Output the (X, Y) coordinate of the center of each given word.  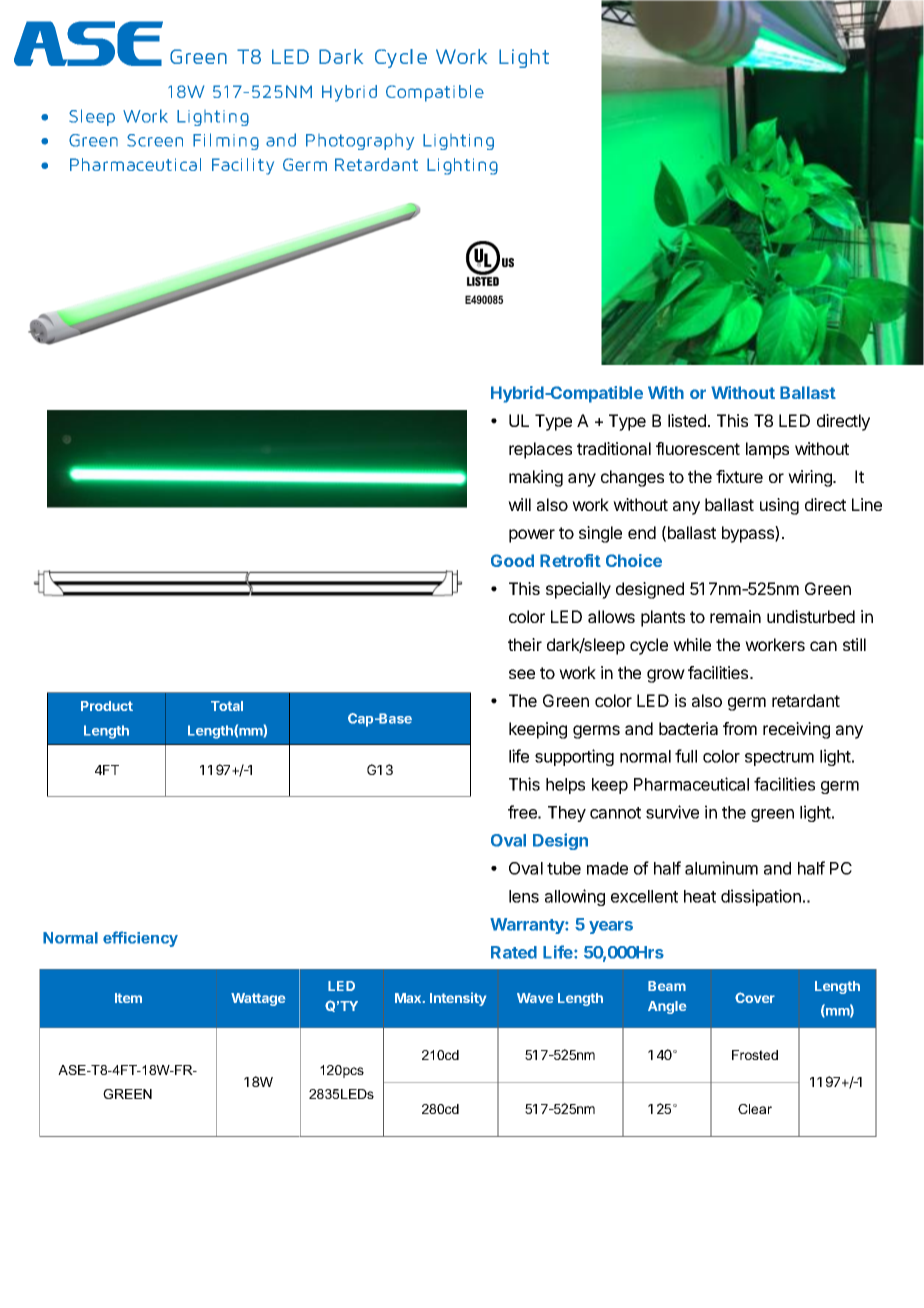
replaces (540, 450)
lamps (767, 450)
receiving (796, 730)
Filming (226, 141)
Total (227, 706)
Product (107, 706)
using (779, 506)
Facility (243, 166)
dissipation (761, 897)
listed (687, 420)
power (532, 536)
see (522, 674)
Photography (360, 142)
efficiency (140, 939)
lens (524, 896)
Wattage (258, 999)
